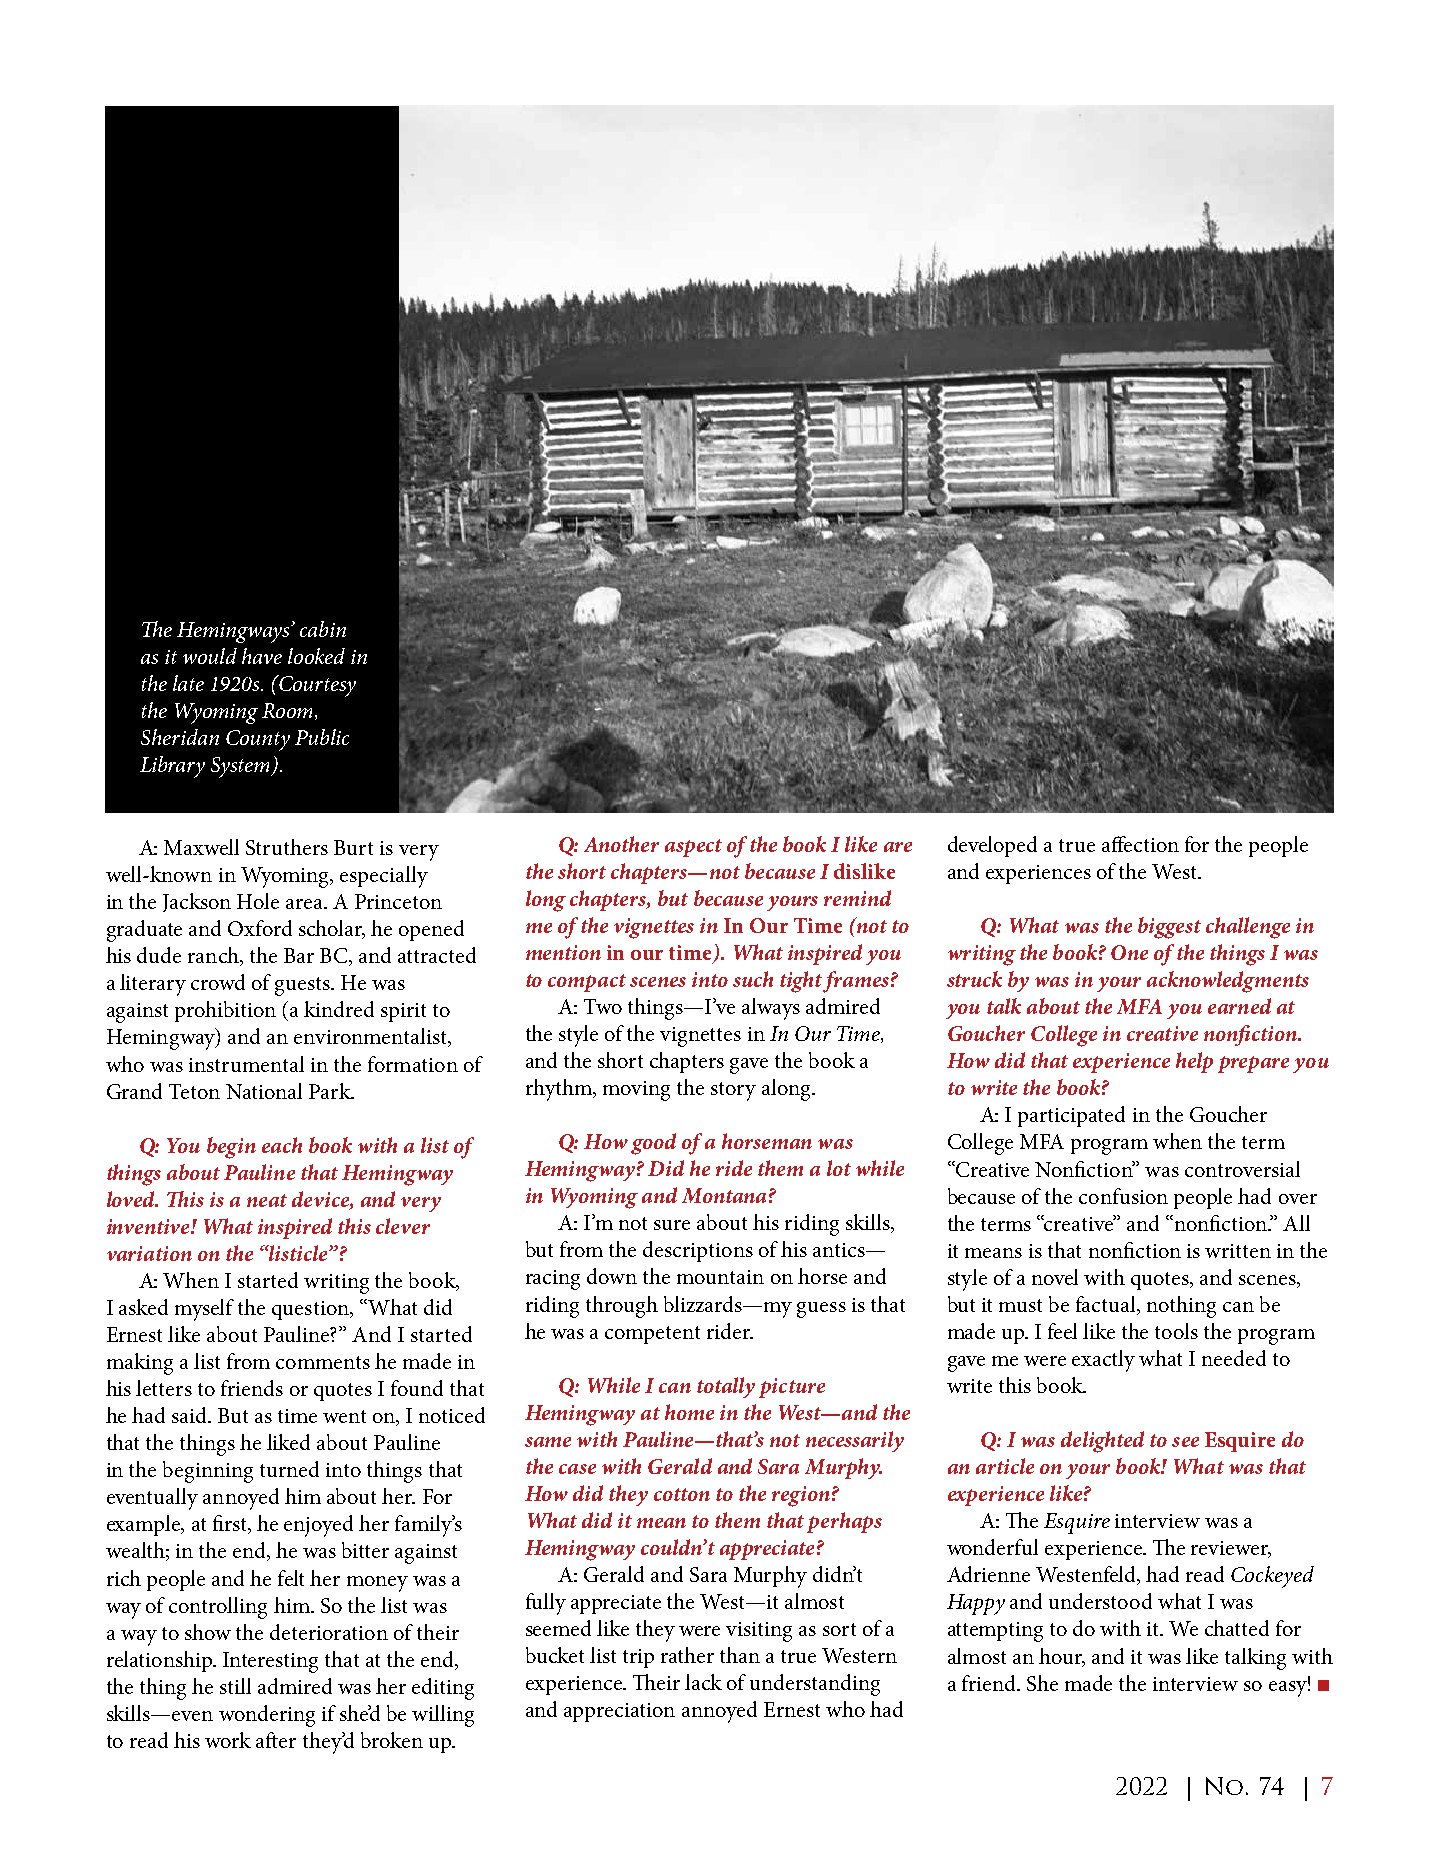 This screenshot has height=1860, width=1437. What do you see at coordinates (753, 979) in the screenshot?
I see `such` at bounding box center [753, 979].
